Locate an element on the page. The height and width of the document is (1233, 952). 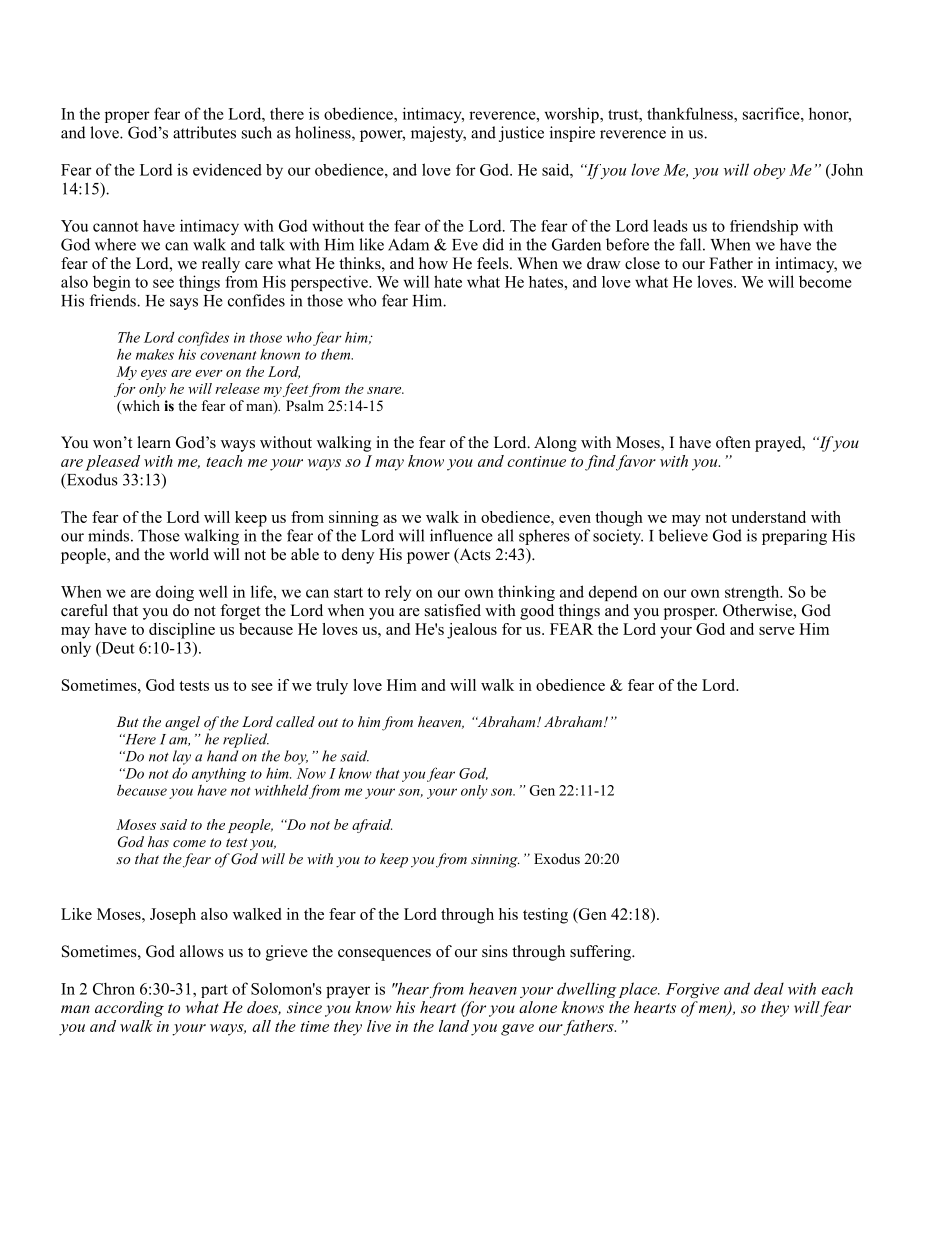
thinking is located at coordinates (526, 593).
